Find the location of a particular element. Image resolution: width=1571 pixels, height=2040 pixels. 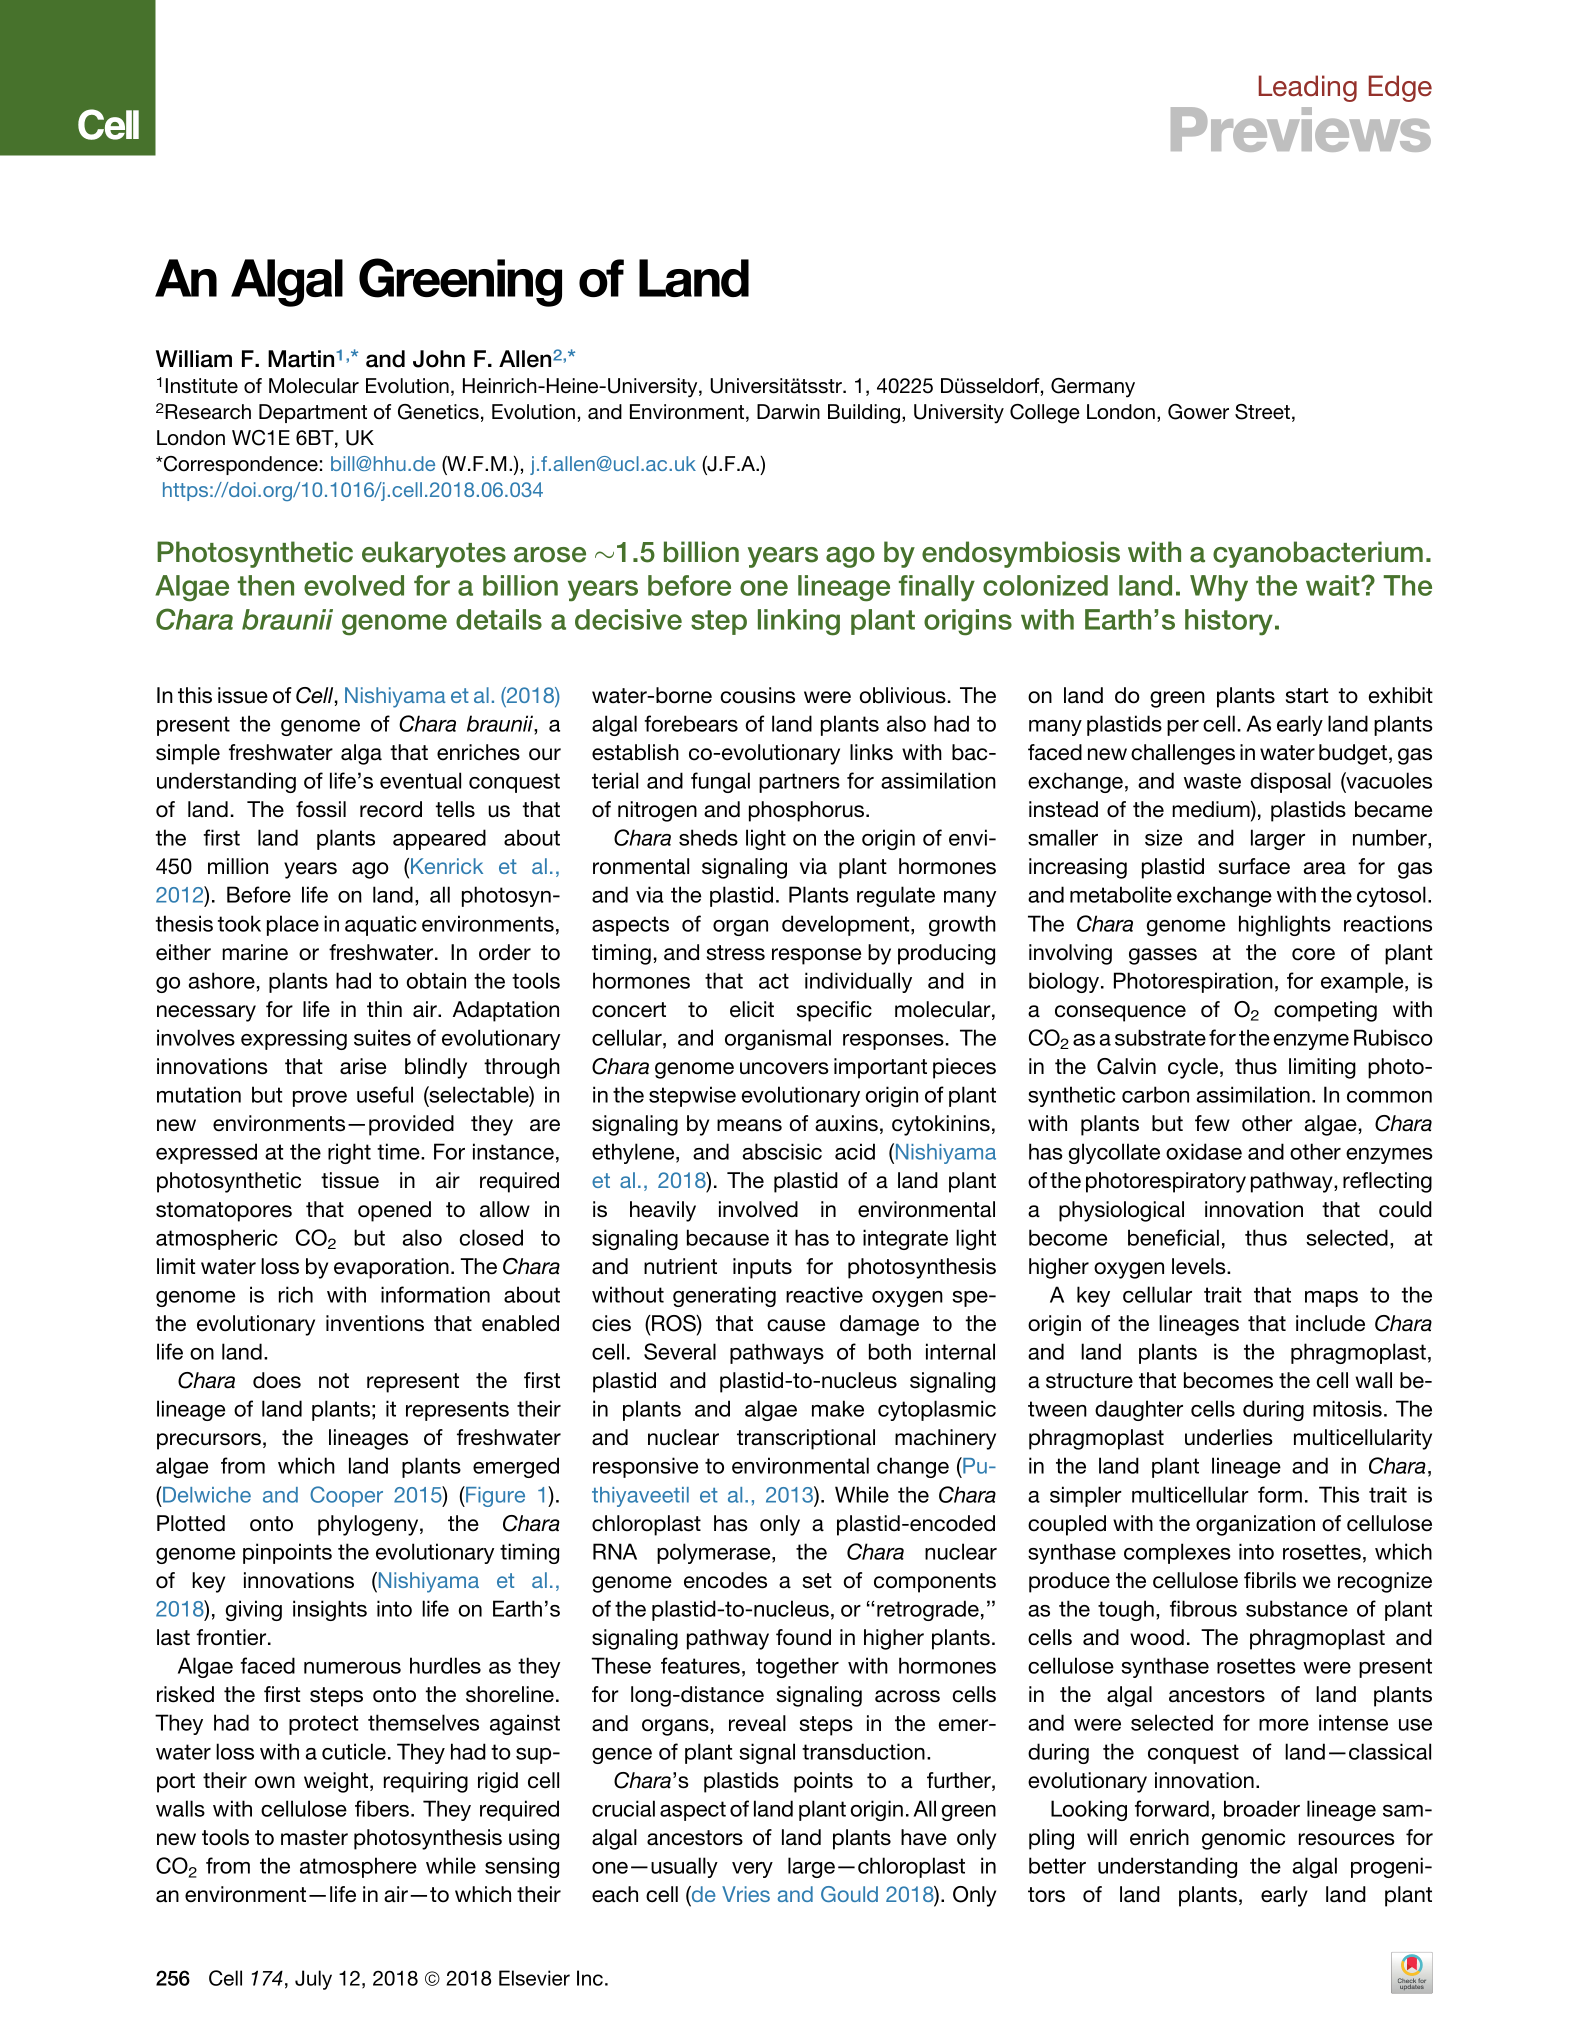

competing is located at coordinates (1325, 1011).
